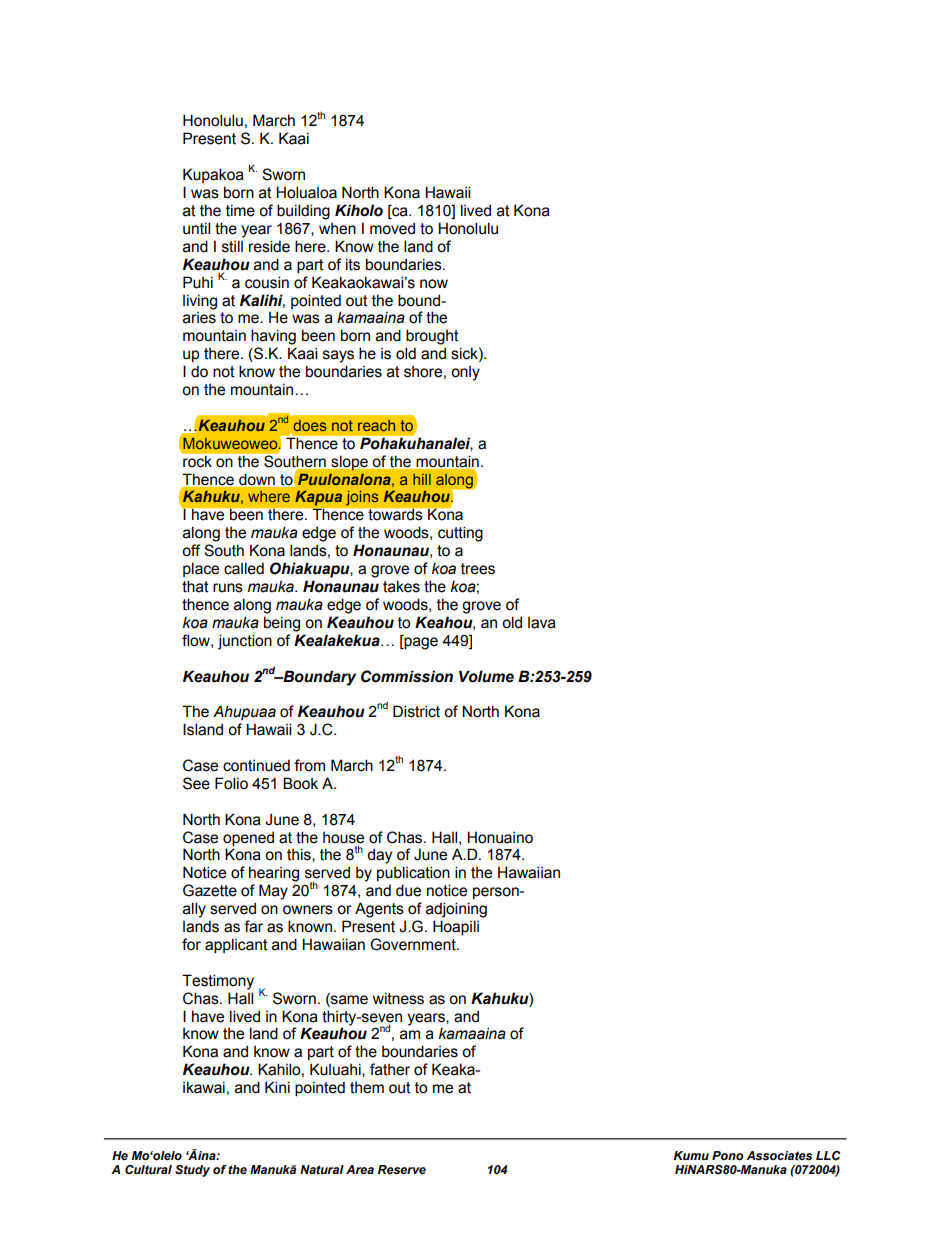 Image resolution: width=952 pixels, height=1233 pixels. I want to click on Associates, so click(779, 1155).
